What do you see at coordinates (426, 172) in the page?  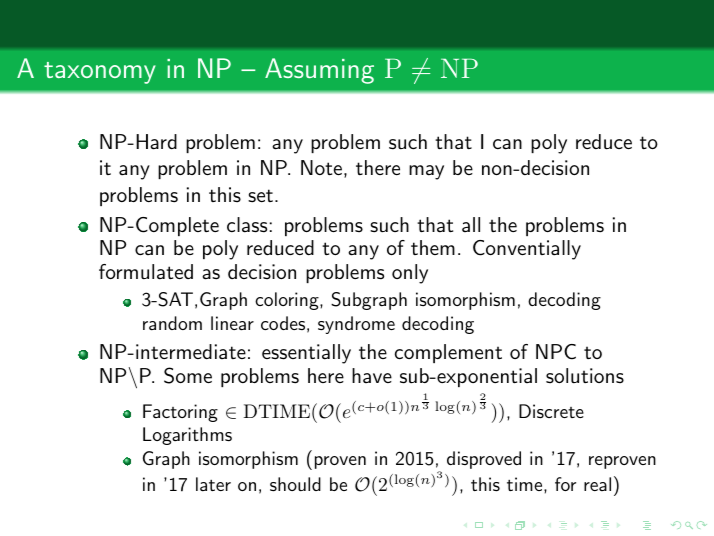 I see `may` at bounding box center [426, 172].
